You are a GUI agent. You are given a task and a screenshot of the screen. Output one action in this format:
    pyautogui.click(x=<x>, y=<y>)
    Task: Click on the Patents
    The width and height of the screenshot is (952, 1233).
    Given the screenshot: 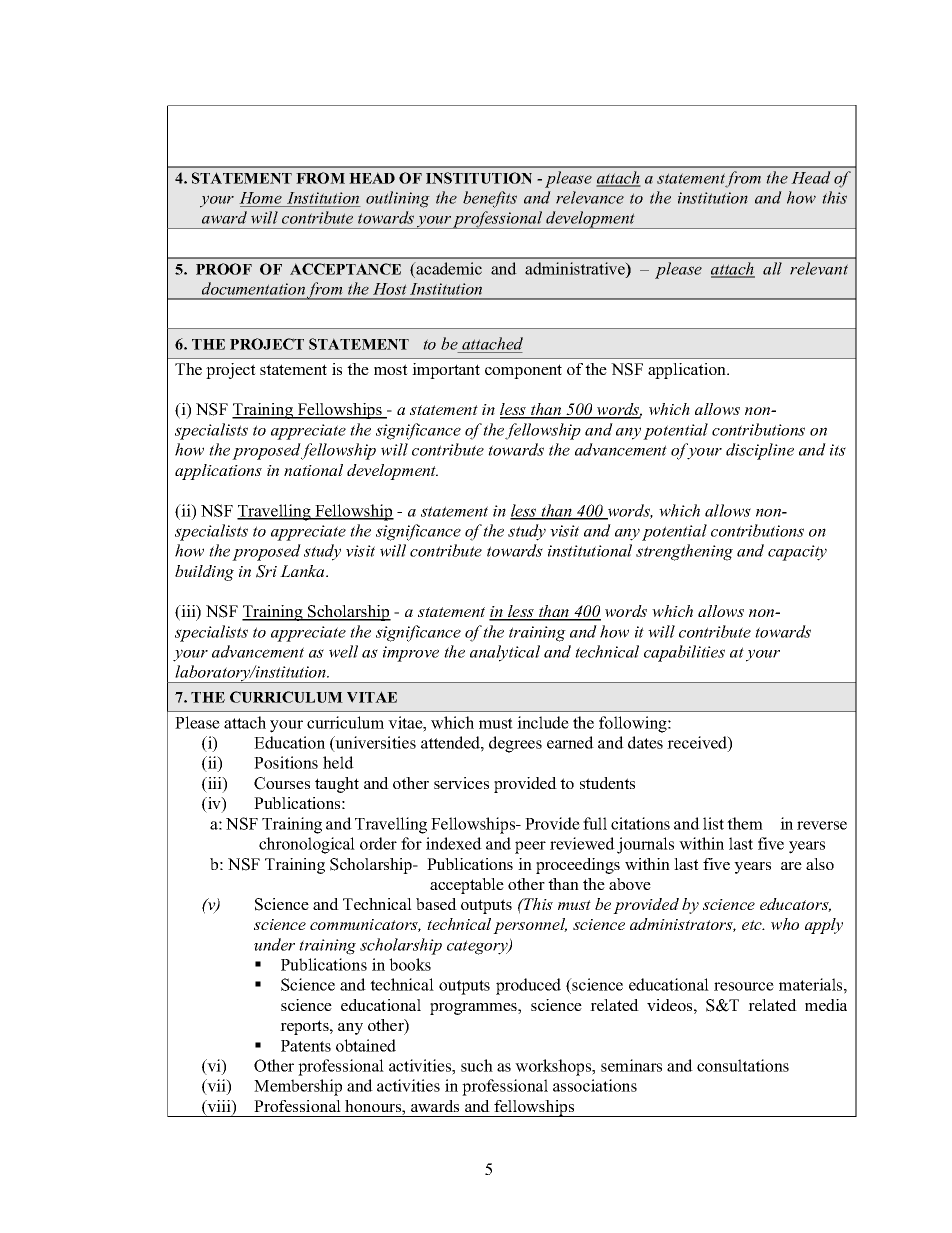 What is the action you would take?
    pyautogui.click(x=306, y=1046)
